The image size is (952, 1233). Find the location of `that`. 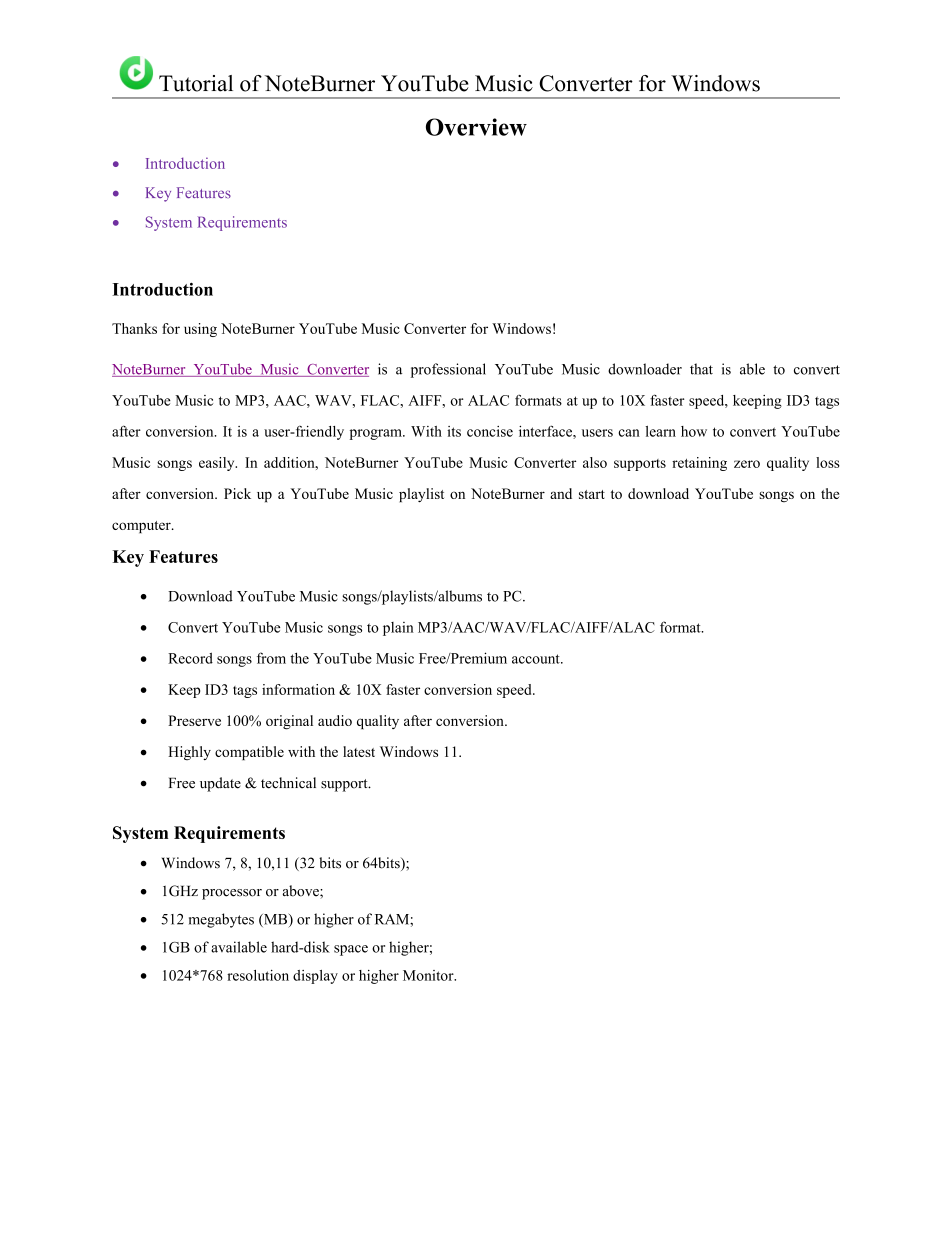

that is located at coordinates (701, 369).
